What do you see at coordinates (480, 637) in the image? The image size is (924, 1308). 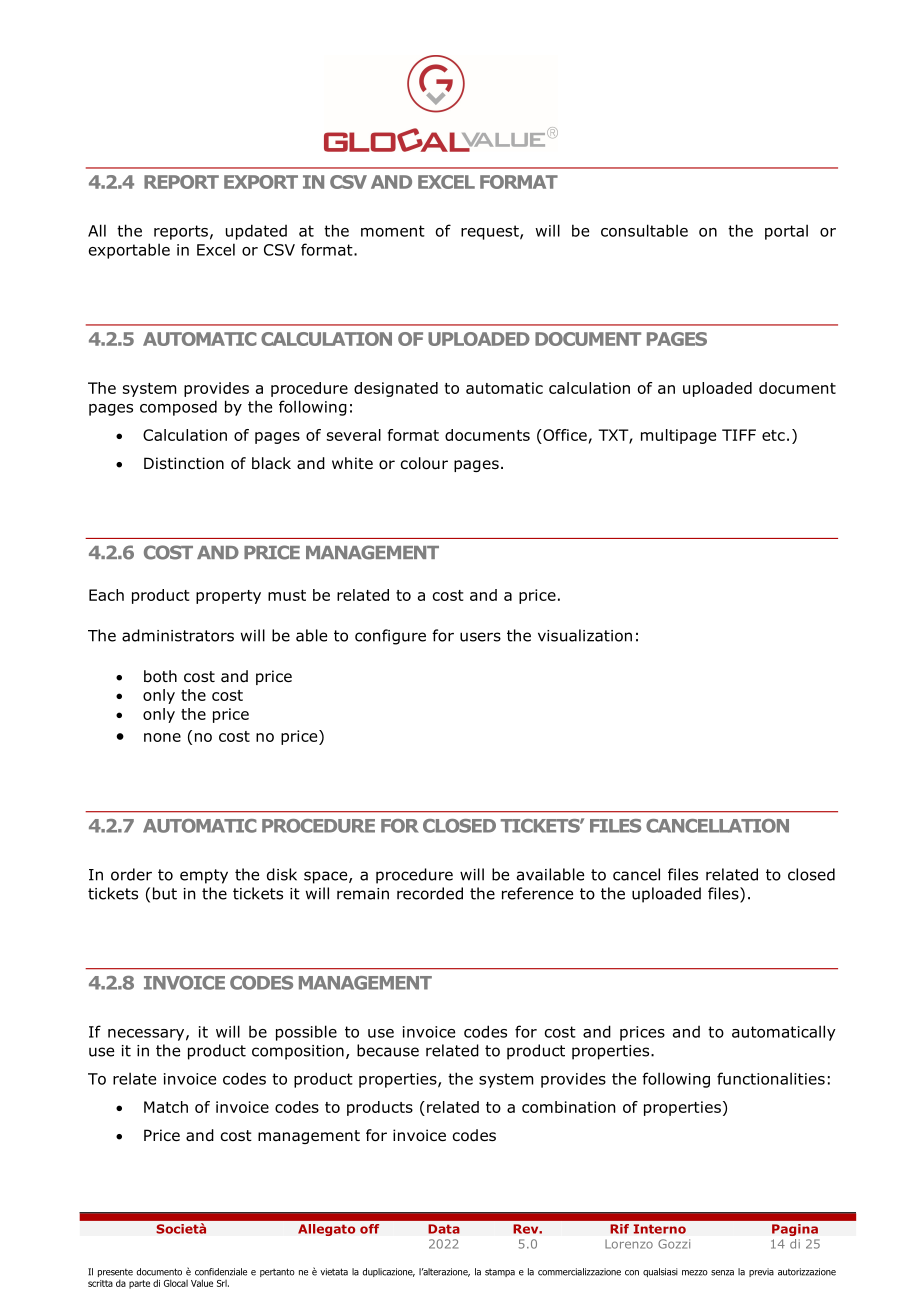 I see `users` at bounding box center [480, 637].
